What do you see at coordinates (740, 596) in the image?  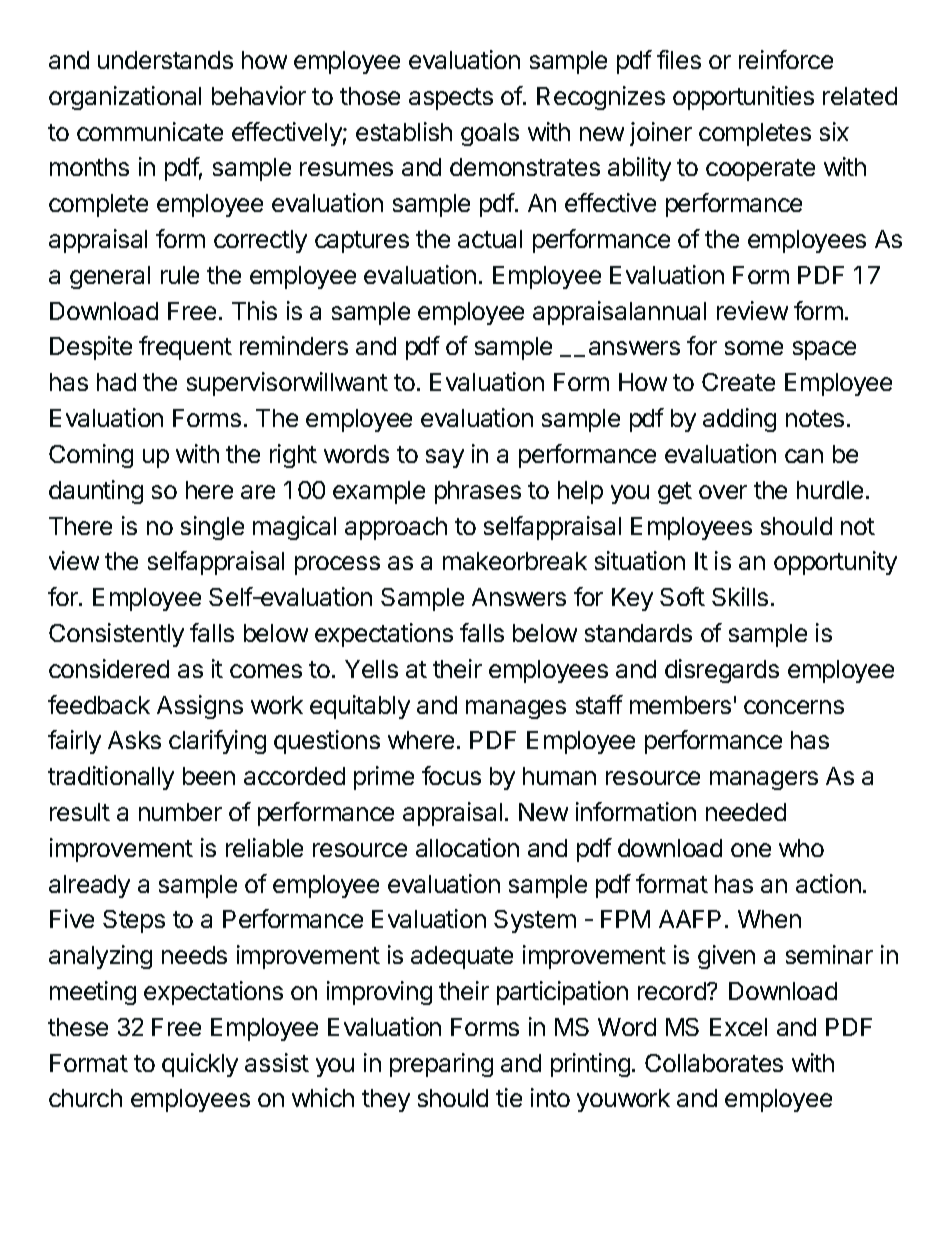 I see `Skills` at bounding box center [740, 596].
